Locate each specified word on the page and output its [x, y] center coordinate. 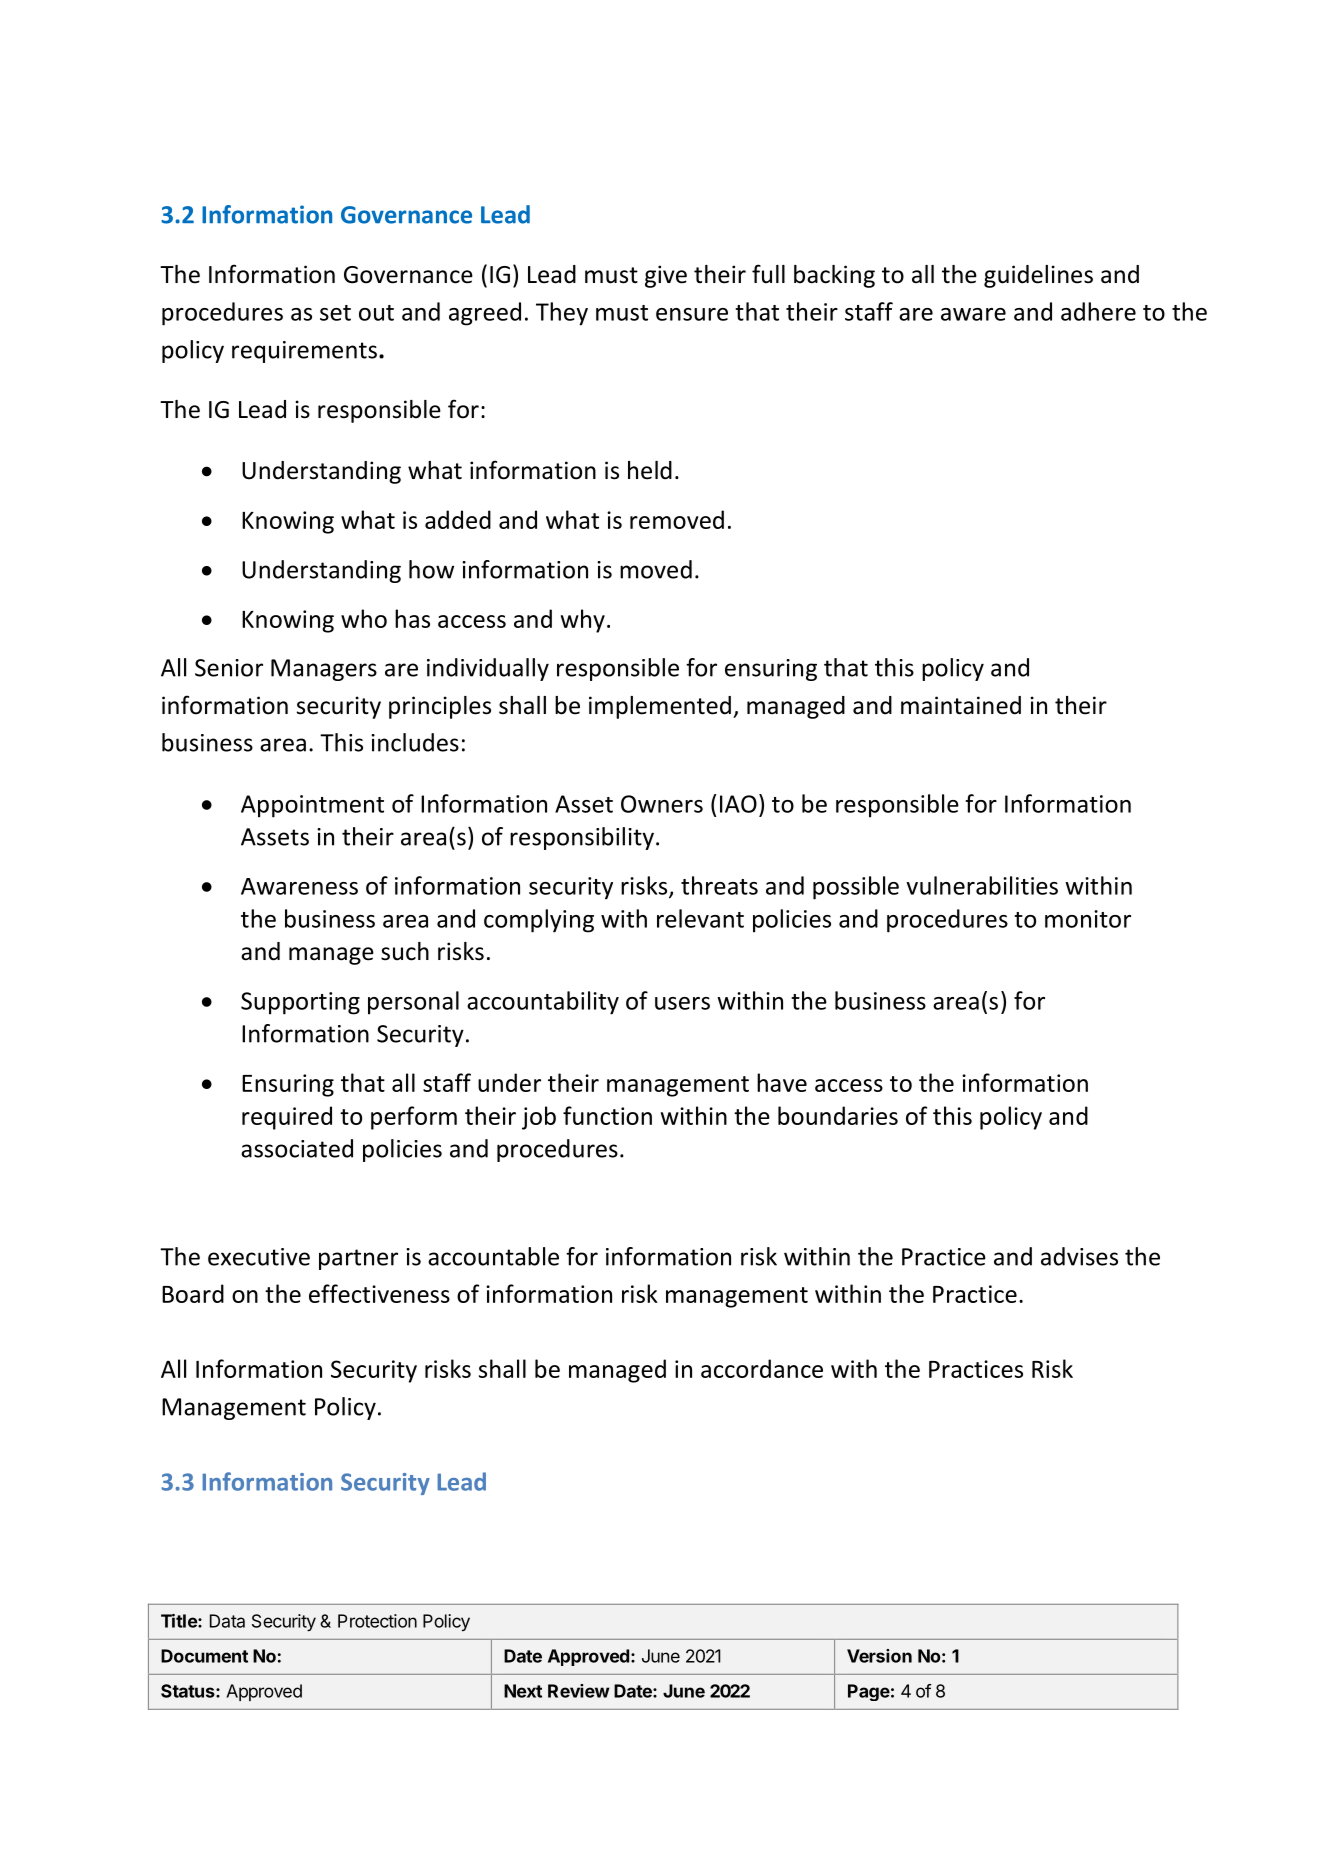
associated [297, 1148]
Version [879, 1656]
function [607, 1115]
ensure [692, 314]
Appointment [312, 806]
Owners [662, 804]
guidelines [1038, 276]
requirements [304, 352]
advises [1079, 1256]
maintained [961, 705]
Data [227, 1621]
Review [579, 1691]
